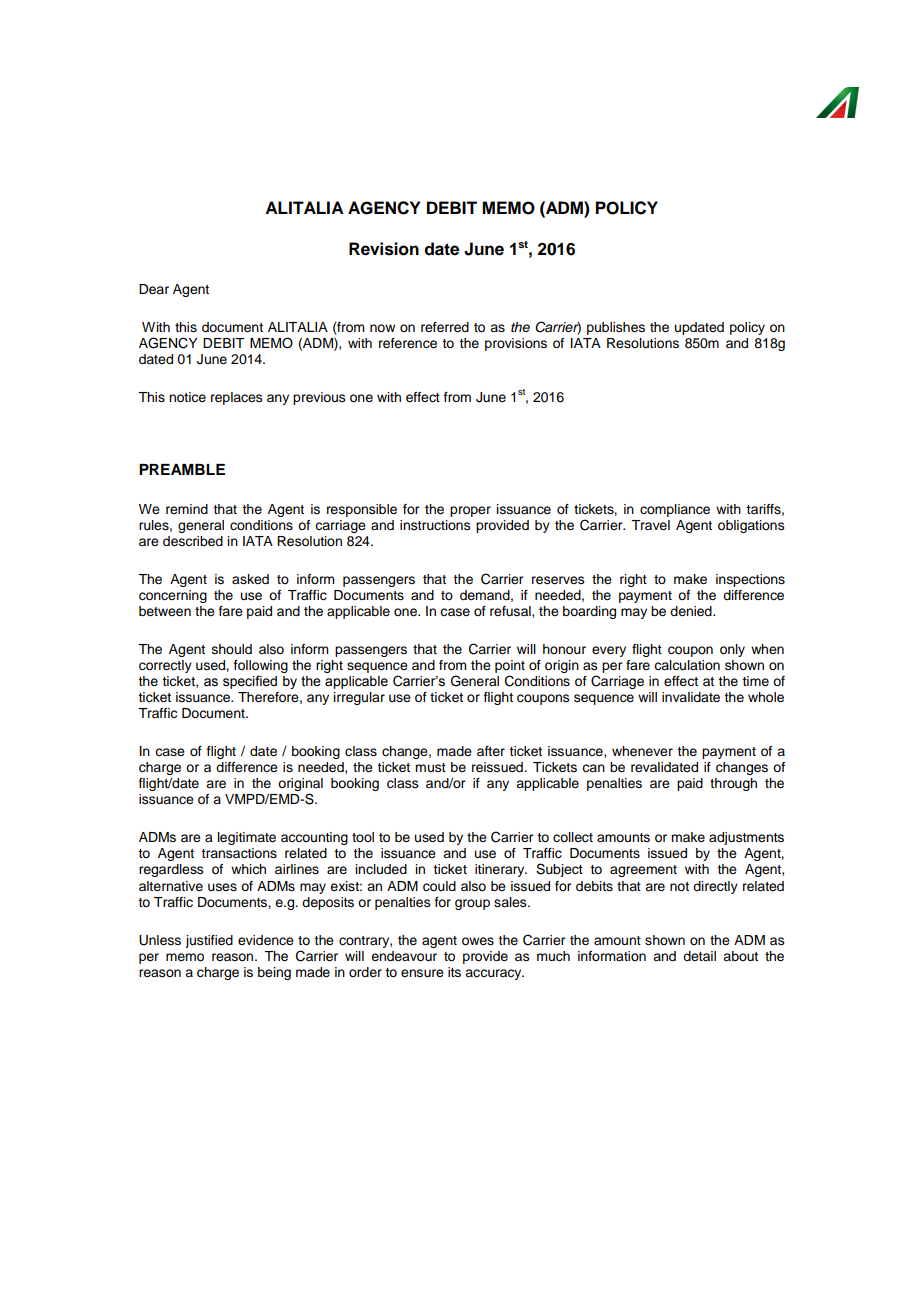  I want to click on justified, so click(209, 941).
